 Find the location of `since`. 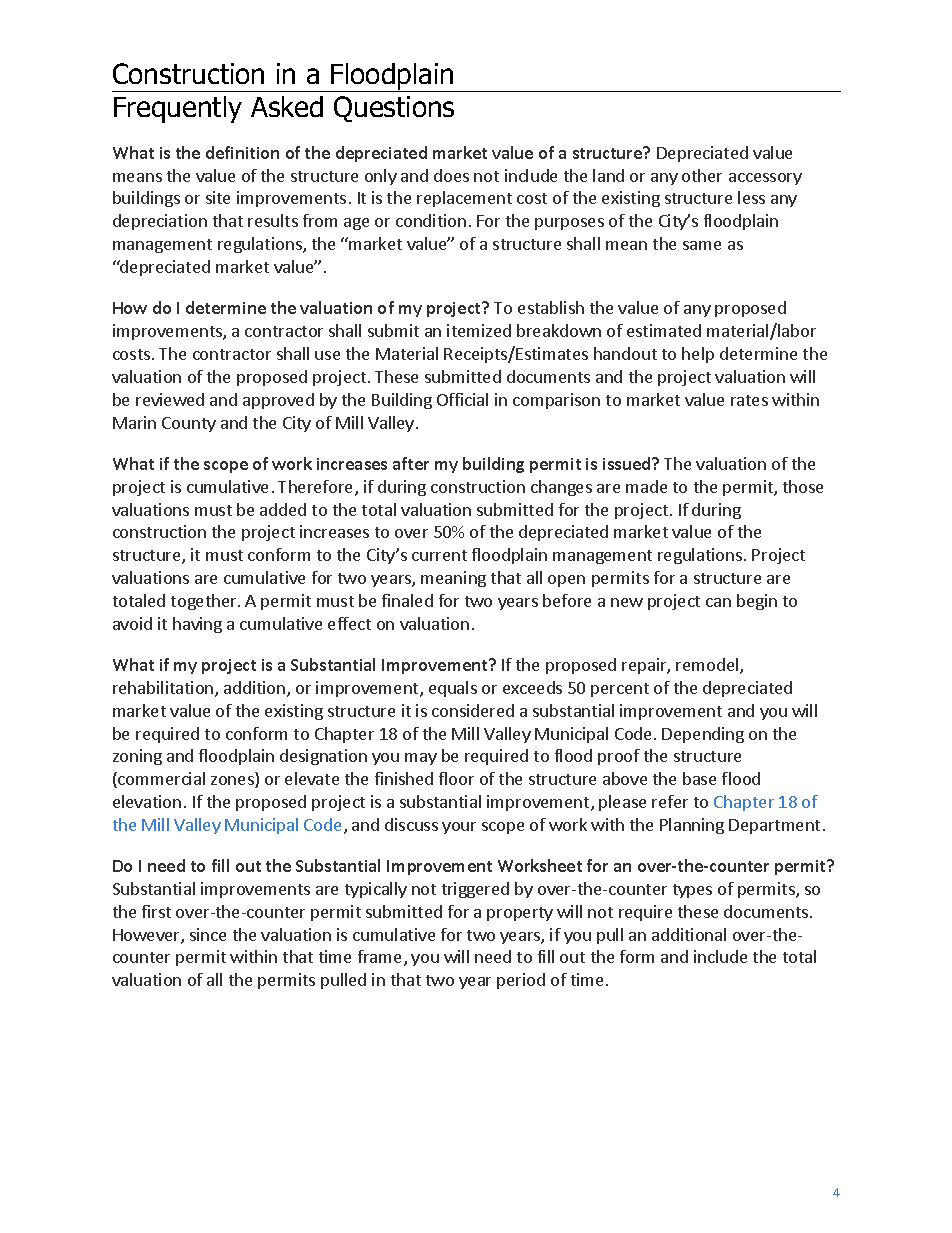

since is located at coordinates (208, 934).
